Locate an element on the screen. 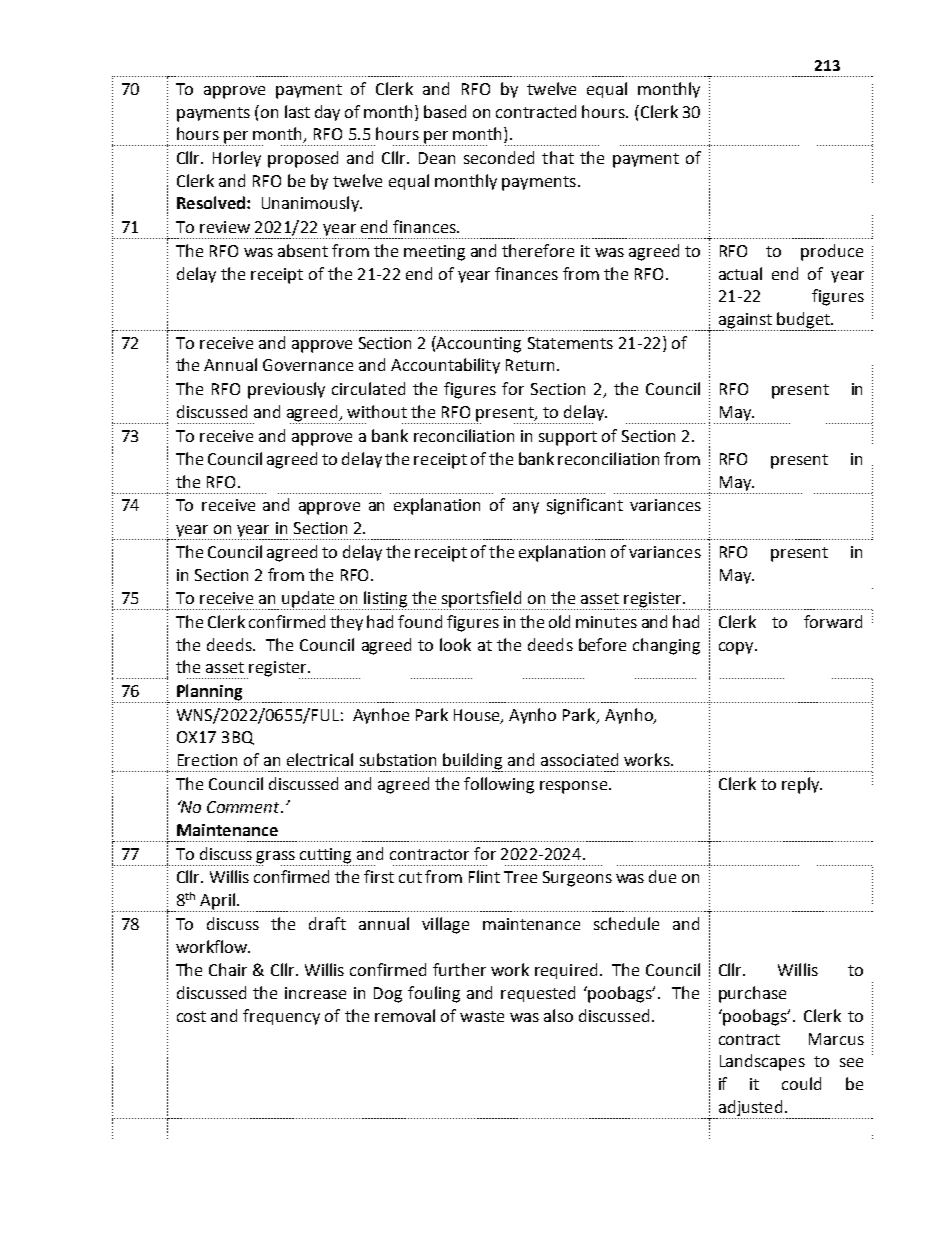 The image size is (952, 1233). electrical is located at coordinates (320, 759).
